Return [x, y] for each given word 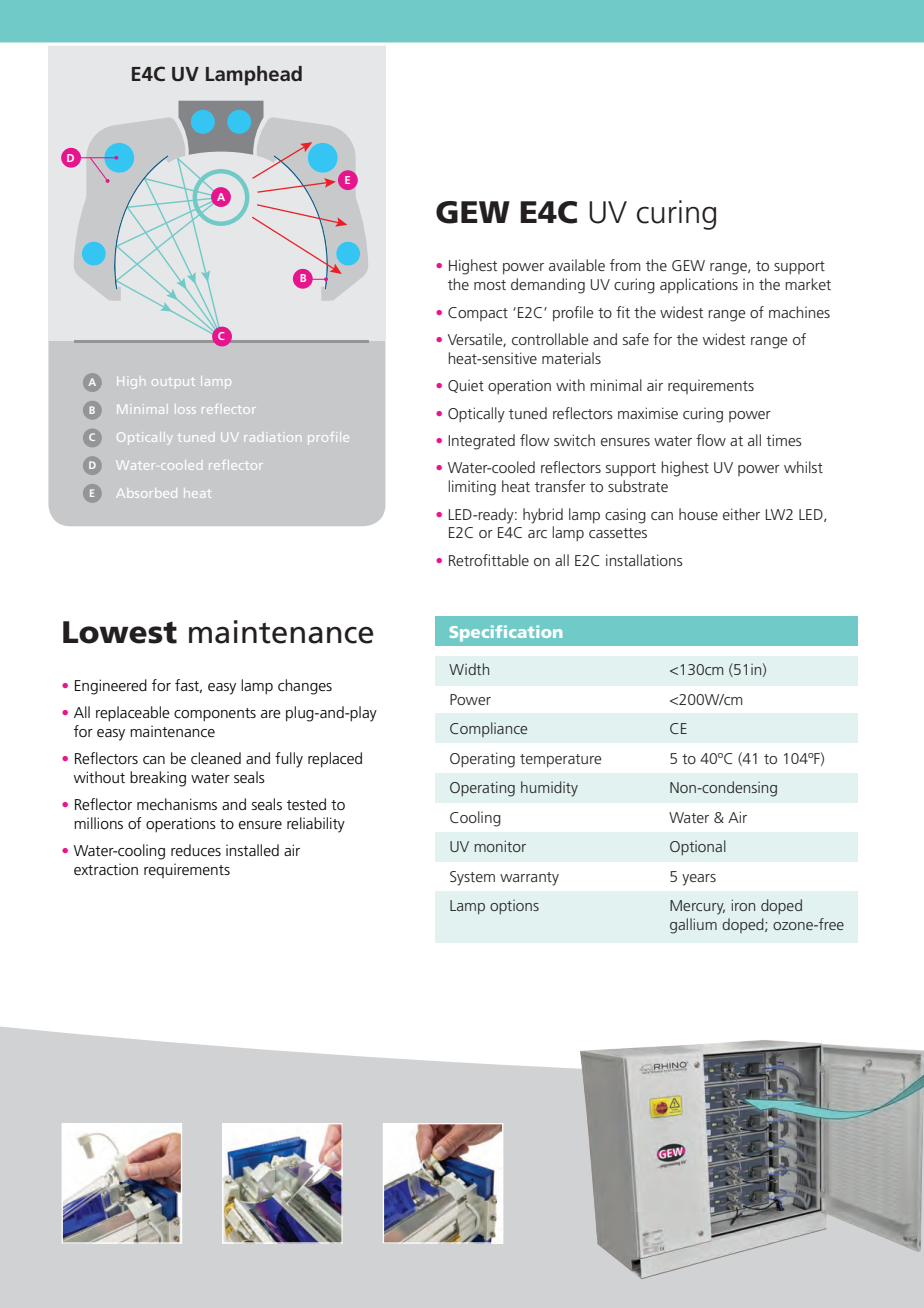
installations [644, 560]
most [490, 285]
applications [699, 285]
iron [743, 905]
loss [186, 410]
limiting [472, 488]
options [514, 907]
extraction [106, 869]
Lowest [120, 632]
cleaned [216, 758]
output [173, 382]
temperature [561, 760]
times [784, 440]
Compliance [488, 729]
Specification [506, 633]
